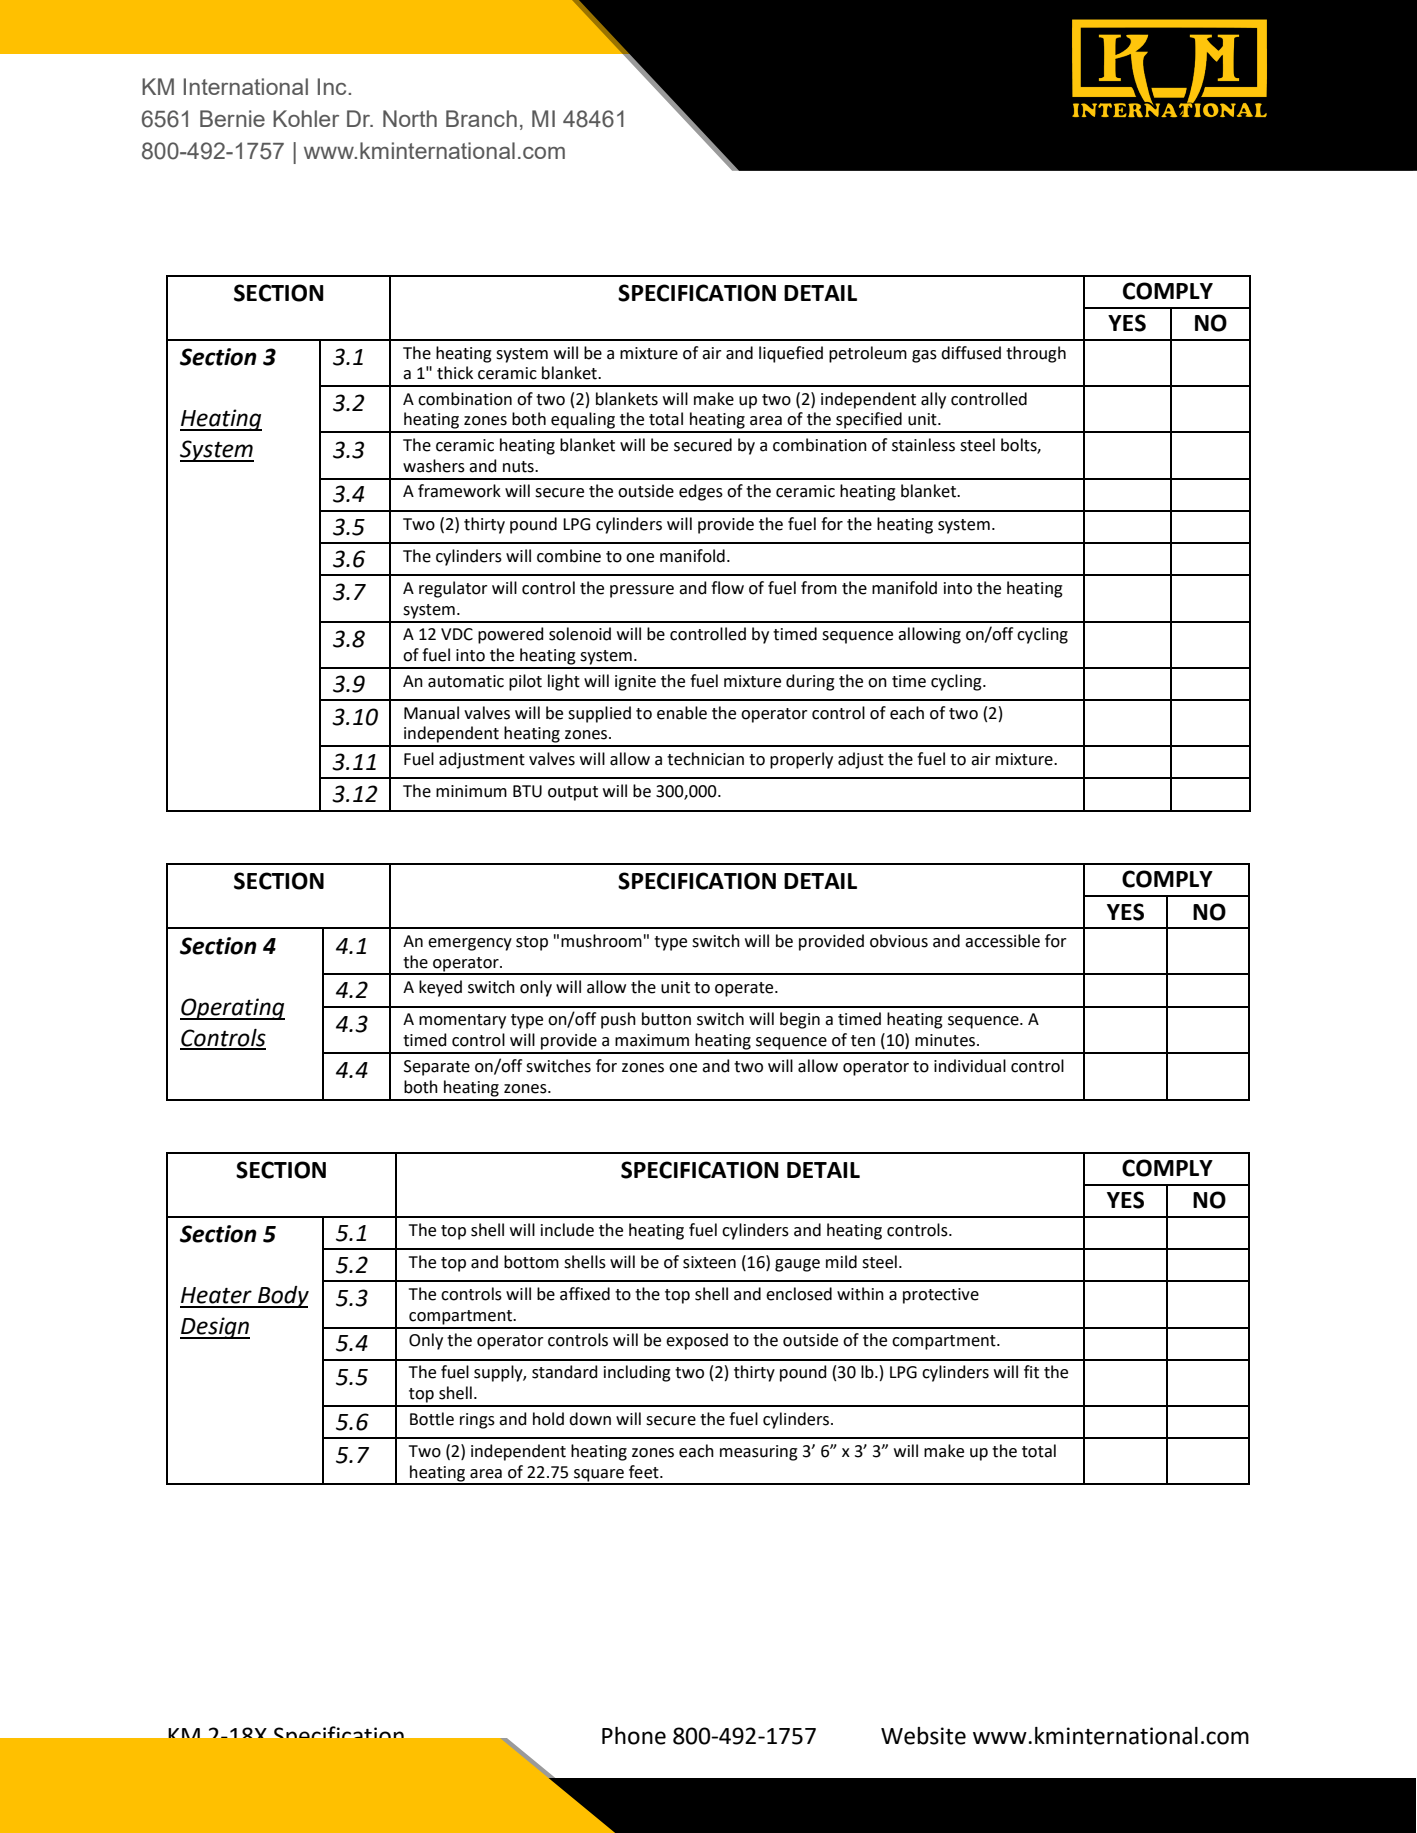 The width and height of the document is (1417, 1833). I want to click on Kohler, so click(306, 118).
